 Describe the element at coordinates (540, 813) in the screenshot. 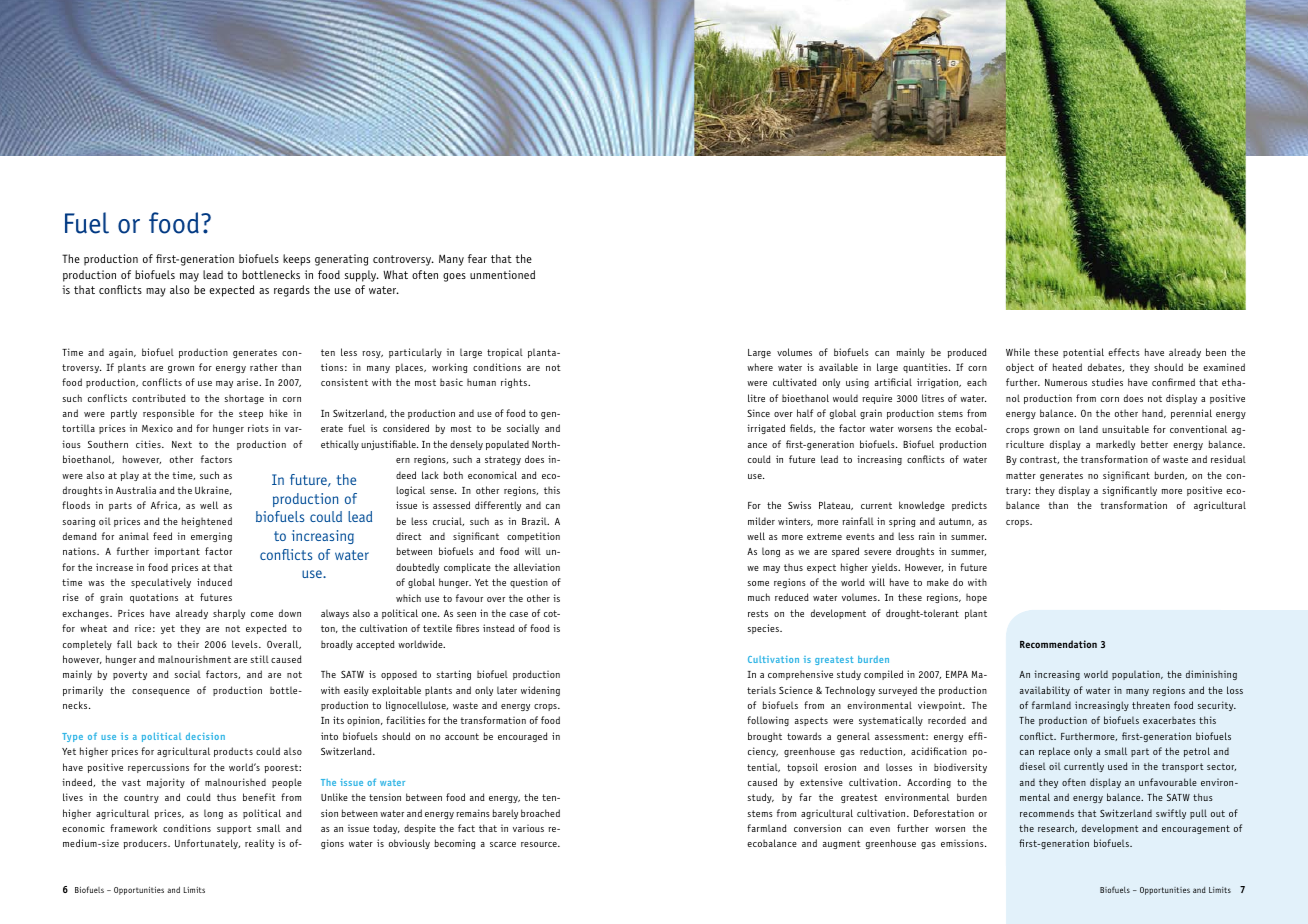

I see `broached` at that location.
